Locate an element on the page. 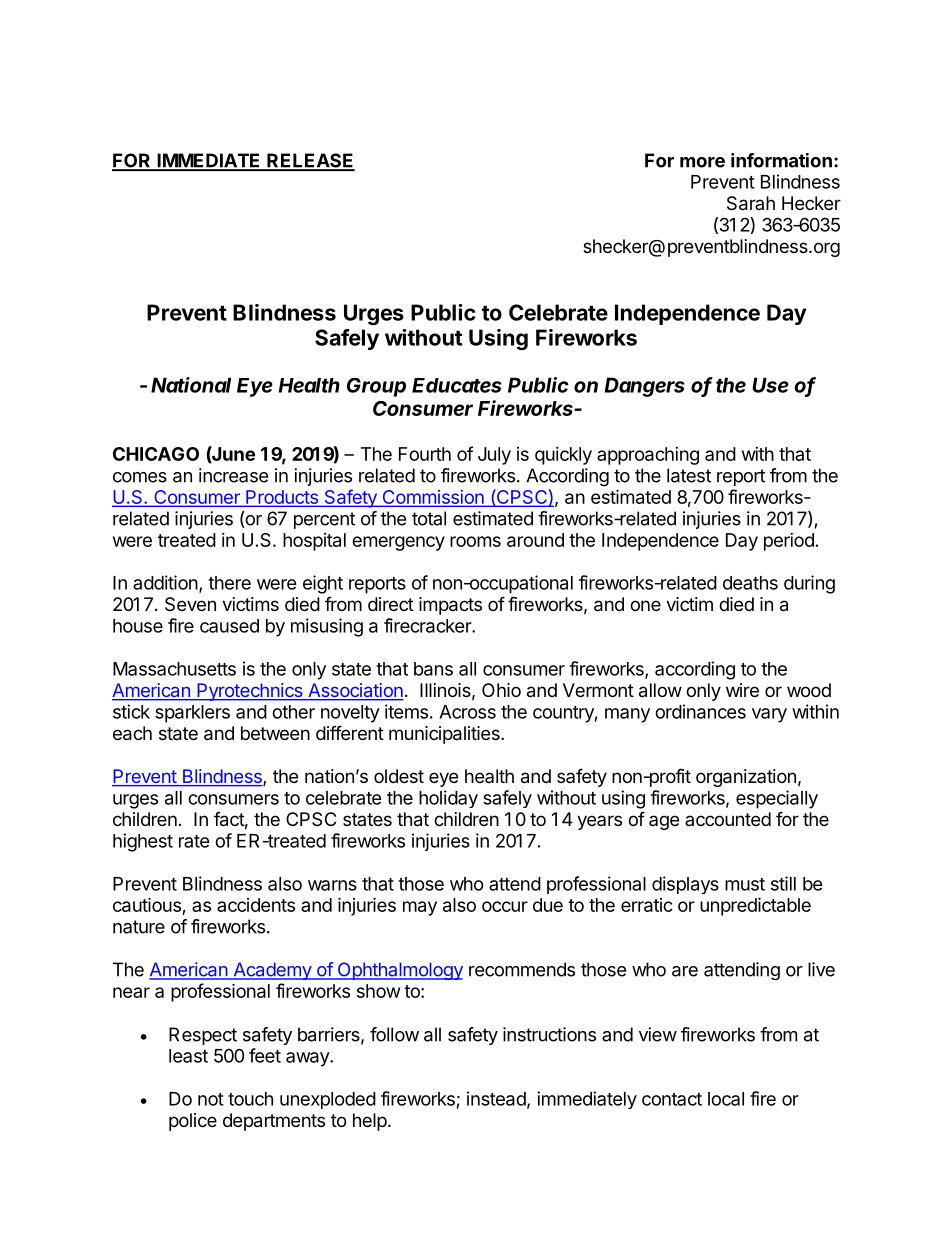  holiday is located at coordinates (448, 799).
